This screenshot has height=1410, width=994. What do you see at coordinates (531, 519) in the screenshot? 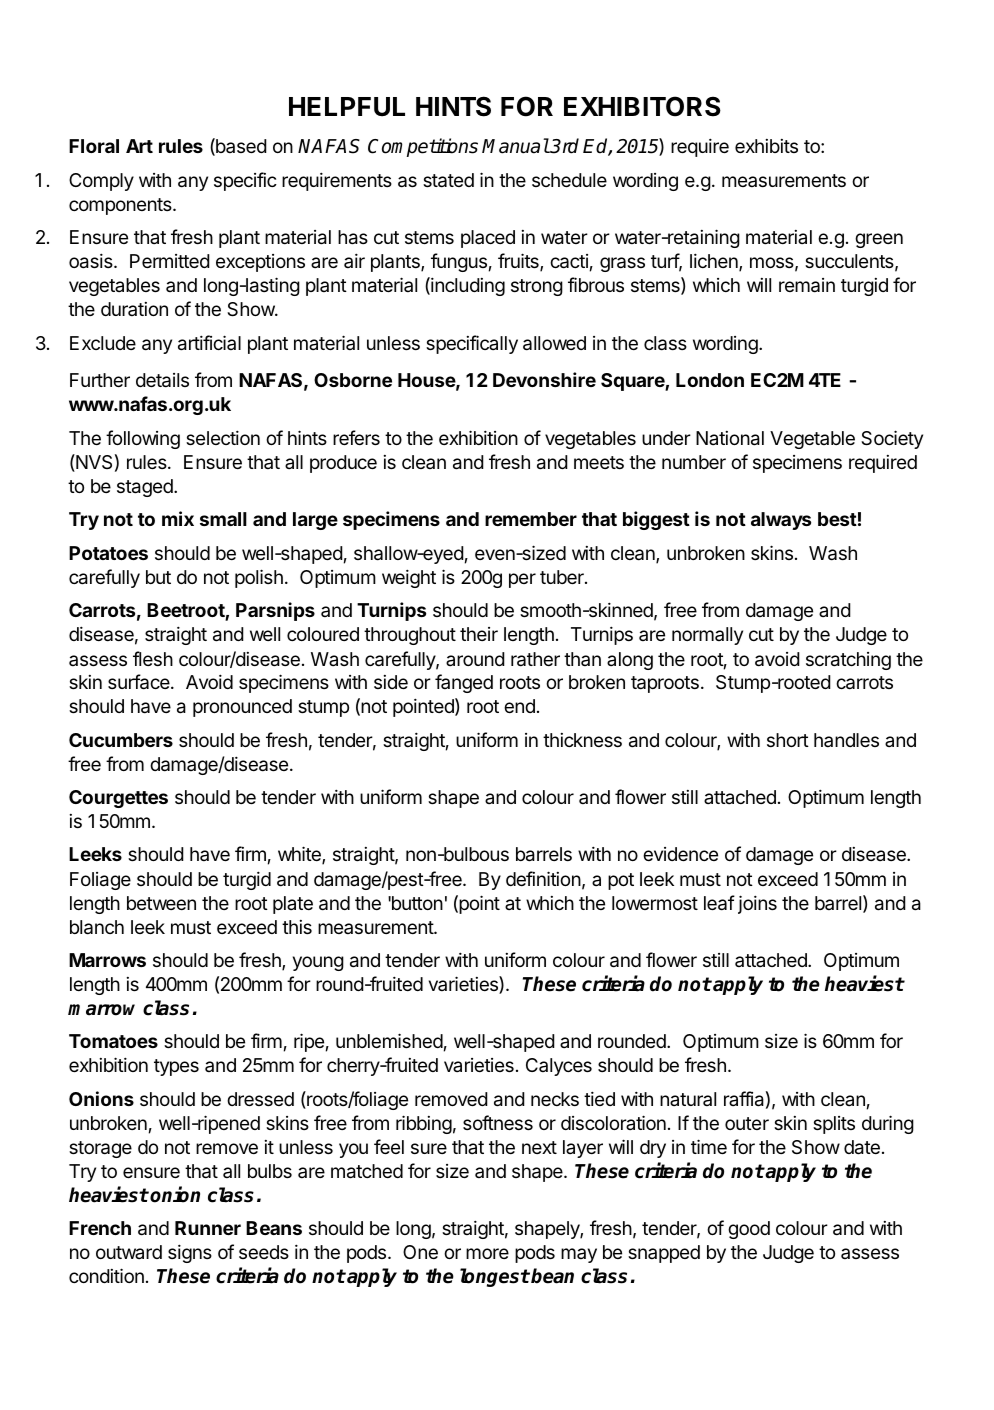
I see `remember` at bounding box center [531, 519].
